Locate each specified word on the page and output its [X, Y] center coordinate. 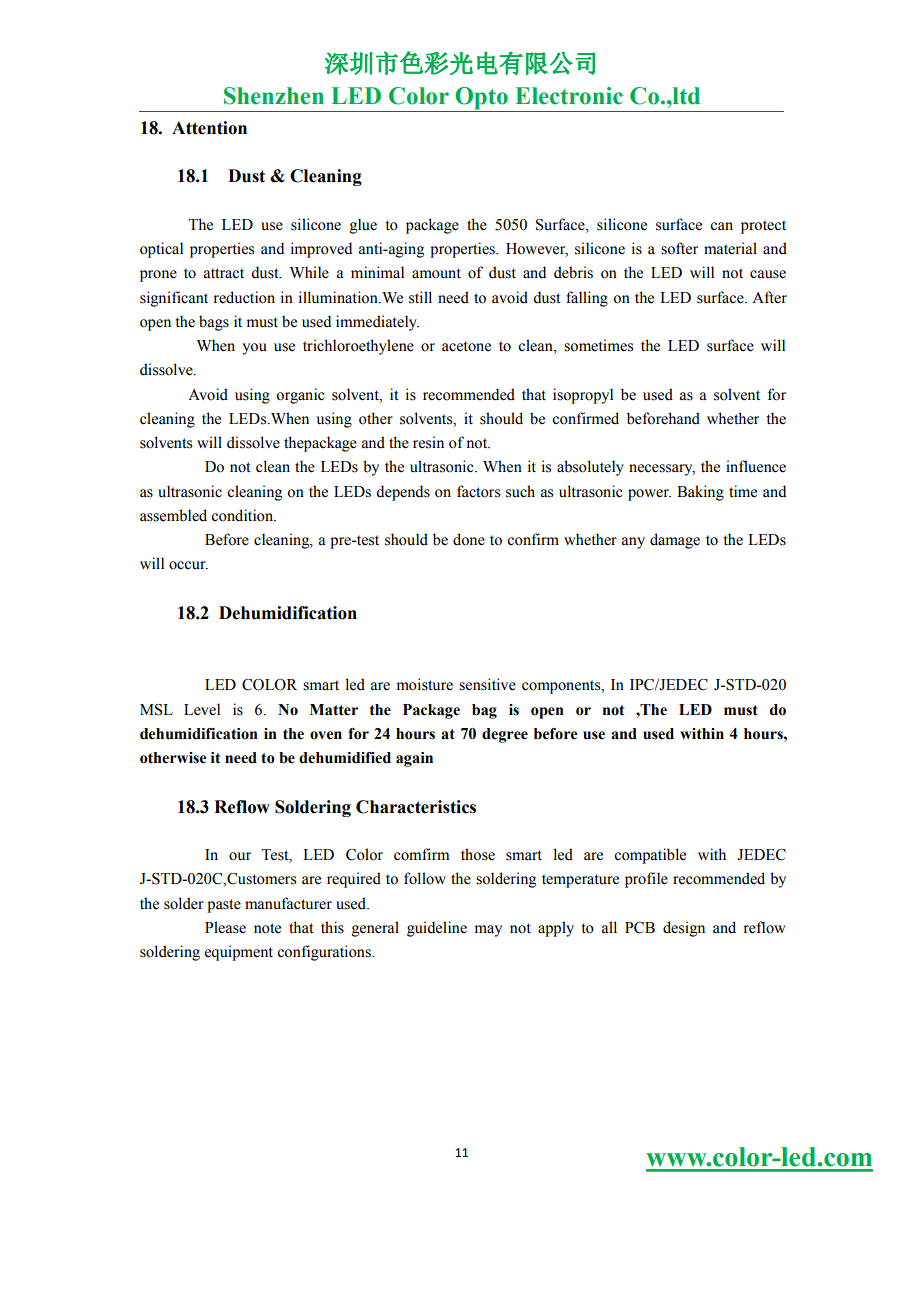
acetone [466, 346]
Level [202, 709]
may [488, 931]
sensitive [487, 684]
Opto [481, 99]
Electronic [569, 96]
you [254, 349]
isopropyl [583, 396]
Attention [209, 128]
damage [675, 541]
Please [225, 927]
